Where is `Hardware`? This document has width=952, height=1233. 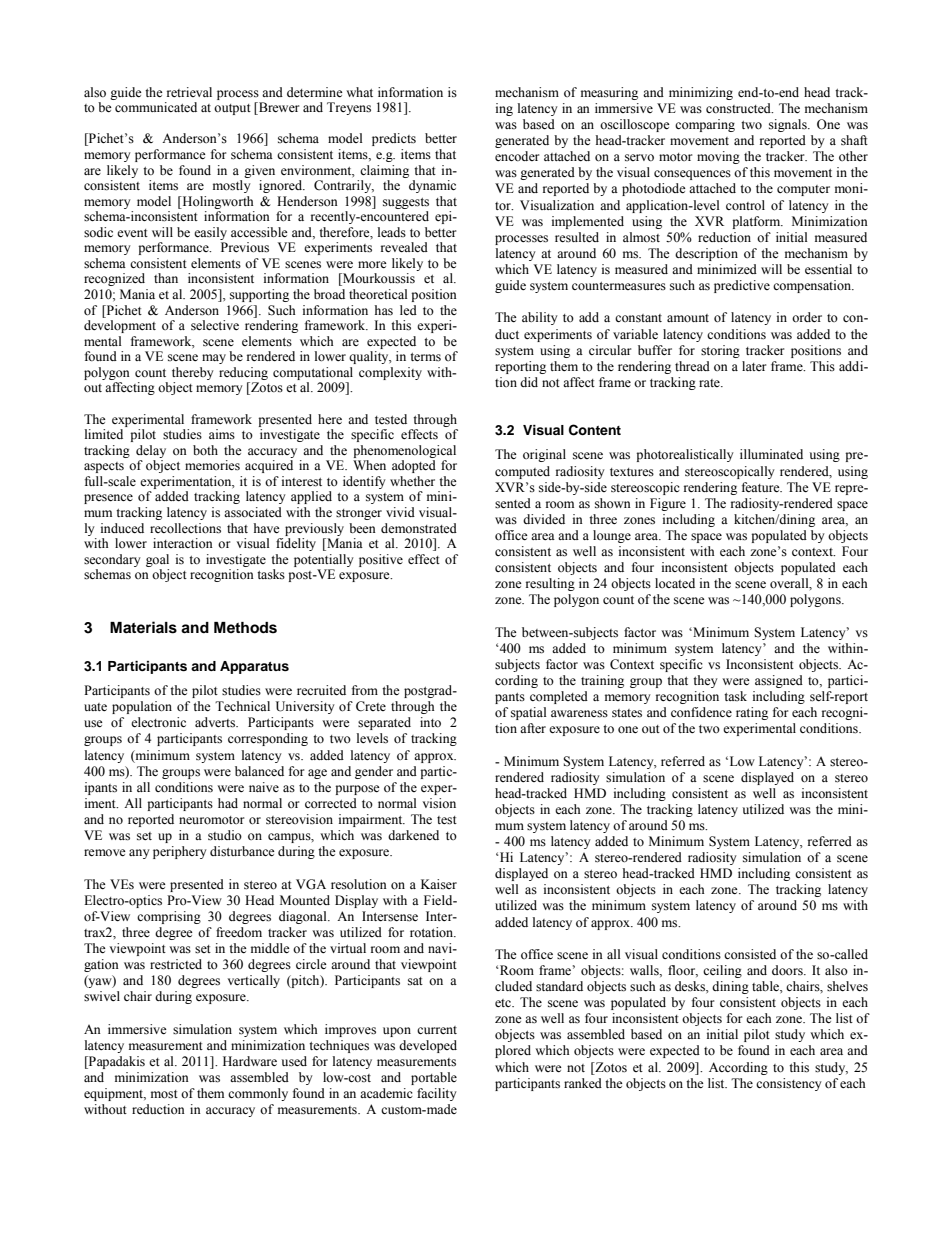
Hardware is located at coordinates (250, 1061).
